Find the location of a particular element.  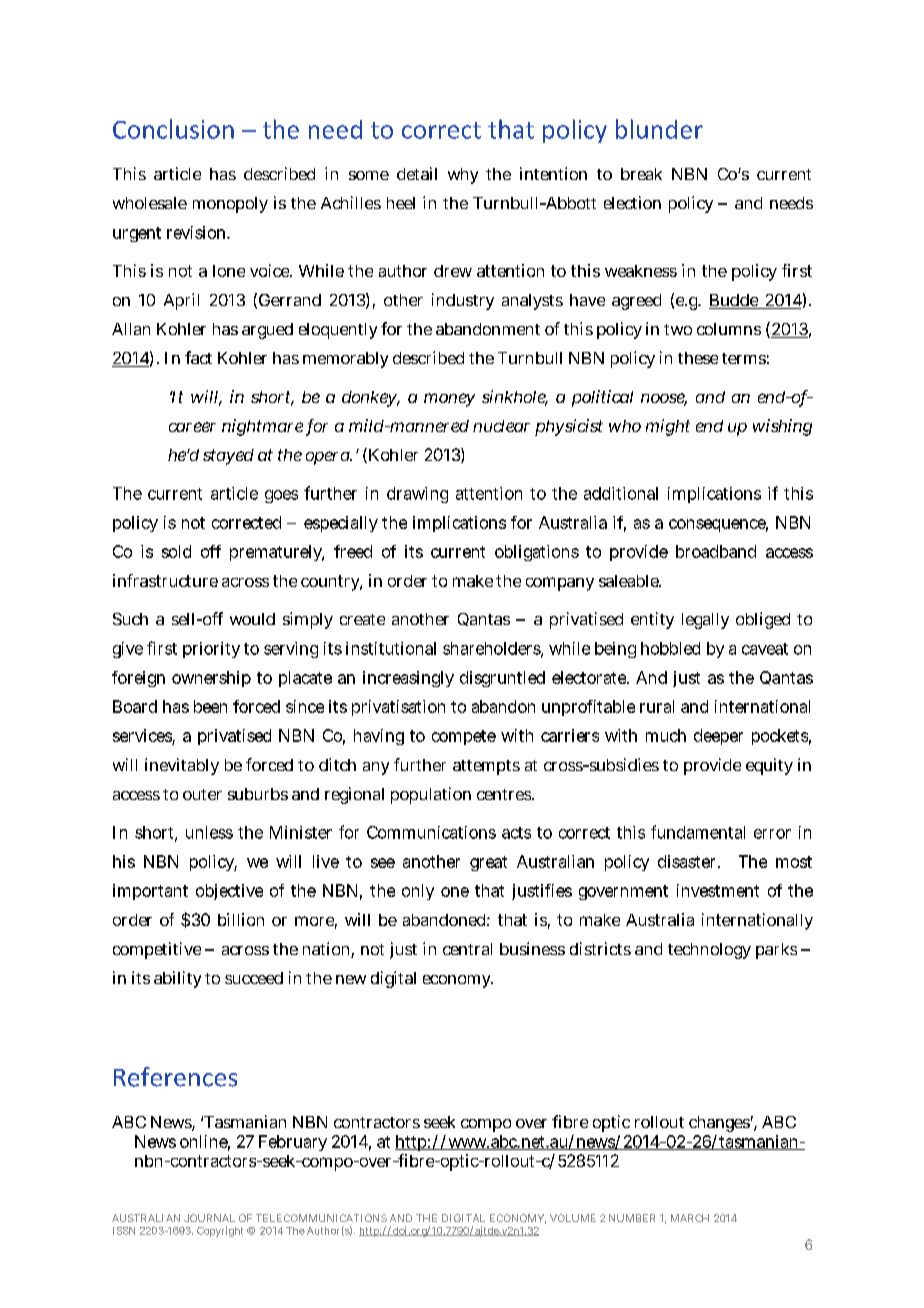

broadband is located at coordinates (716, 551).
